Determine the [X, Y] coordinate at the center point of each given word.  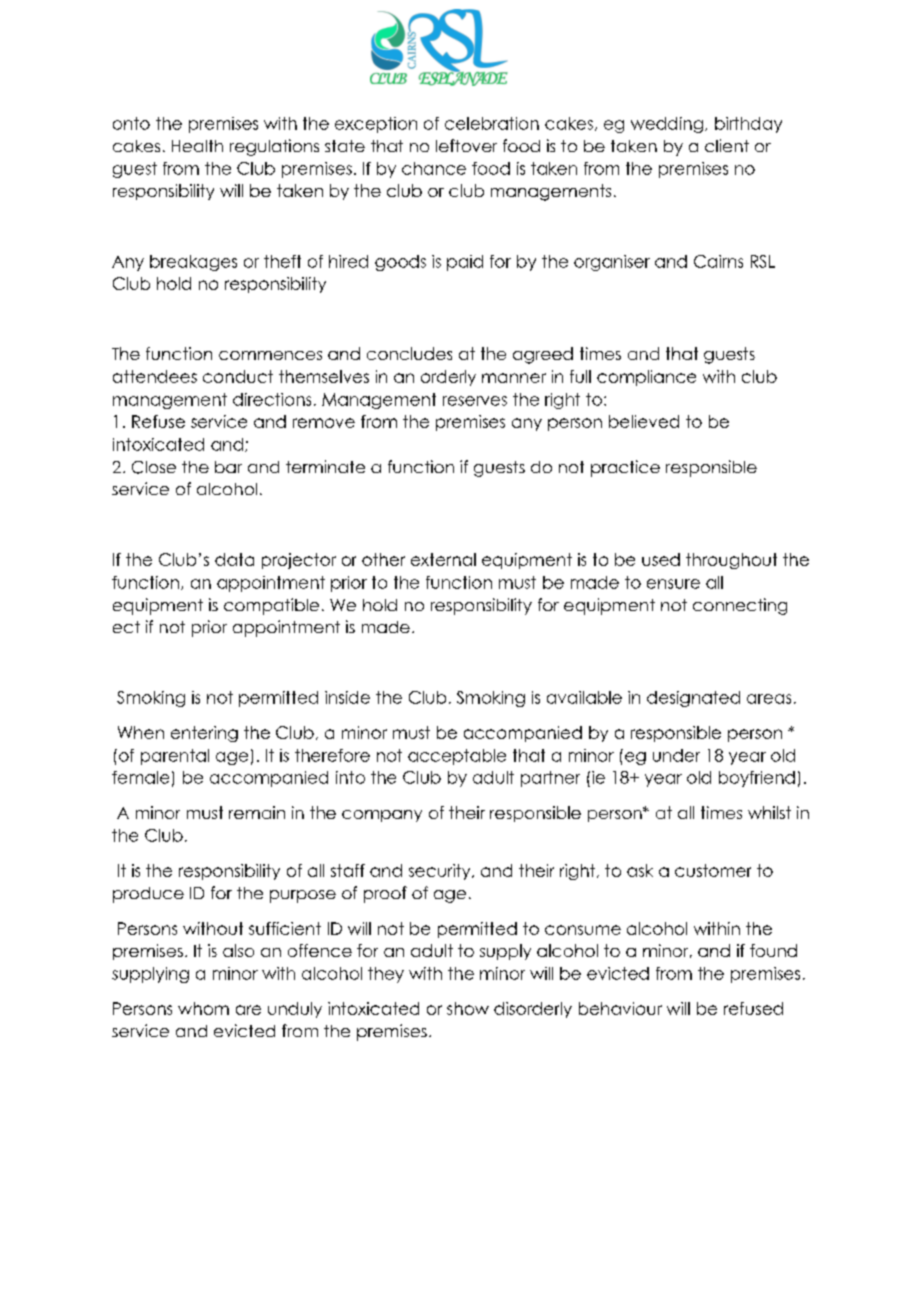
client [727, 145]
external [443, 559]
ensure [673, 584]
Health [197, 146]
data [234, 559]
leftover [466, 145]
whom [203, 1008]
